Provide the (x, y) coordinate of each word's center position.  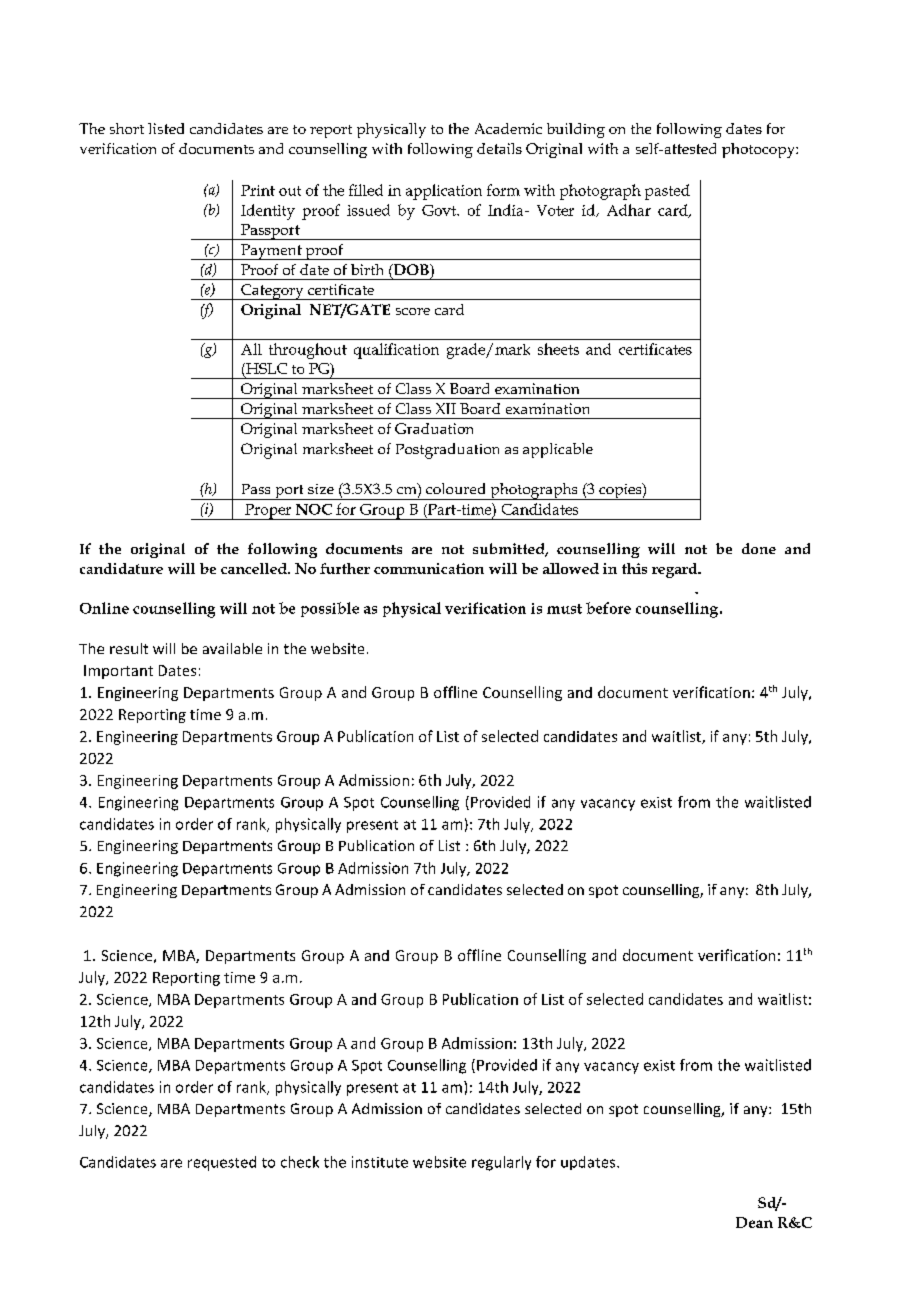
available (232, 648)
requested (222, 1163)
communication (429, 568)
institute (380, 1162)
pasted (667, 192)
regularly (501, 1163)
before (608, 608)
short (127, 128)
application (444, 192)
